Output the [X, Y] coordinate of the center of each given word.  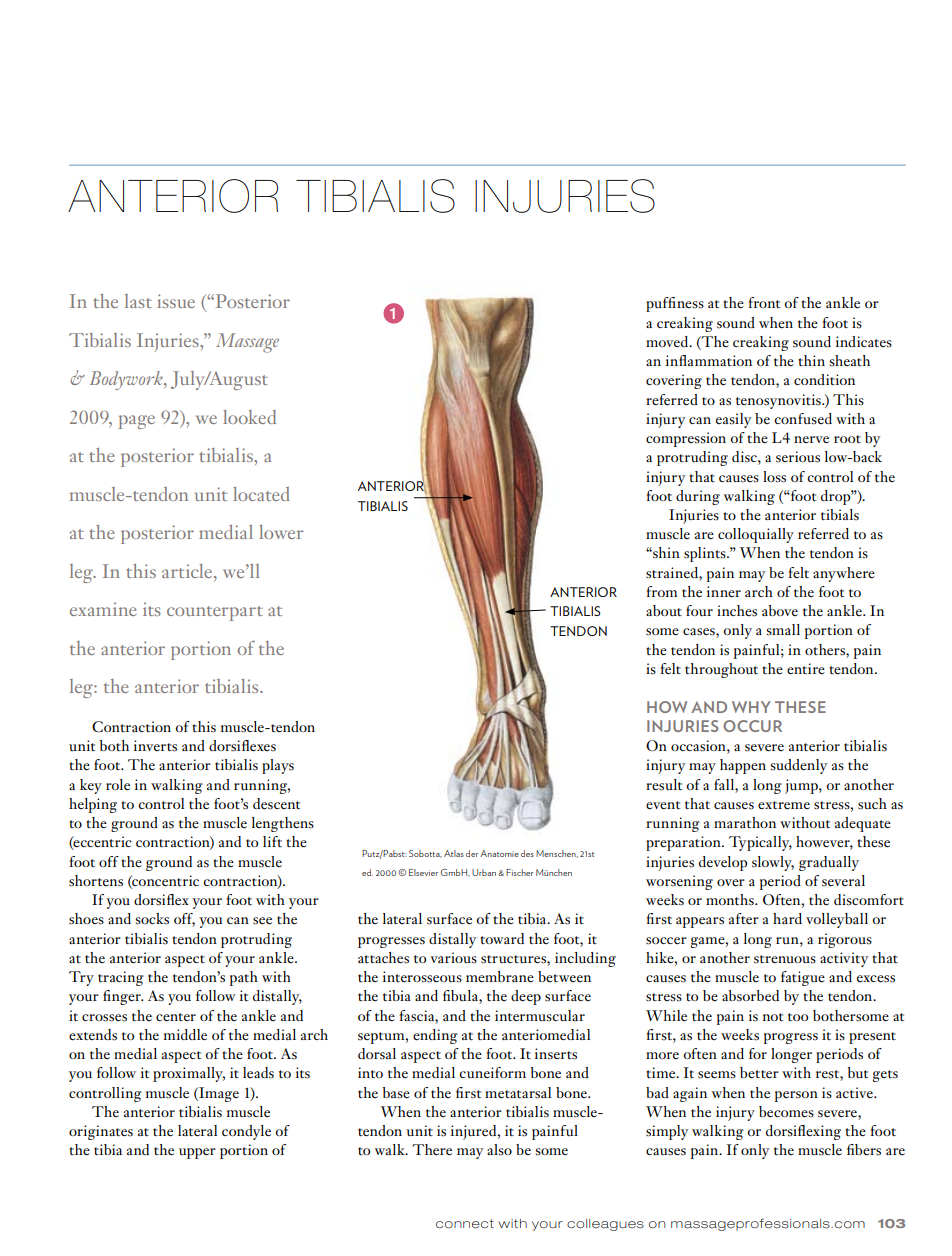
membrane [500, 976]
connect [465, 1224]
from [662, 591]
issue [176, 301]
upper [197, 1153]
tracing [121, 978]
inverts [155, 746]
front [764, 302]
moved [668, 341]
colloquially [756, 535]
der [472, 853]
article [188, 572]
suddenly [799, 766]
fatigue [803, 978]
